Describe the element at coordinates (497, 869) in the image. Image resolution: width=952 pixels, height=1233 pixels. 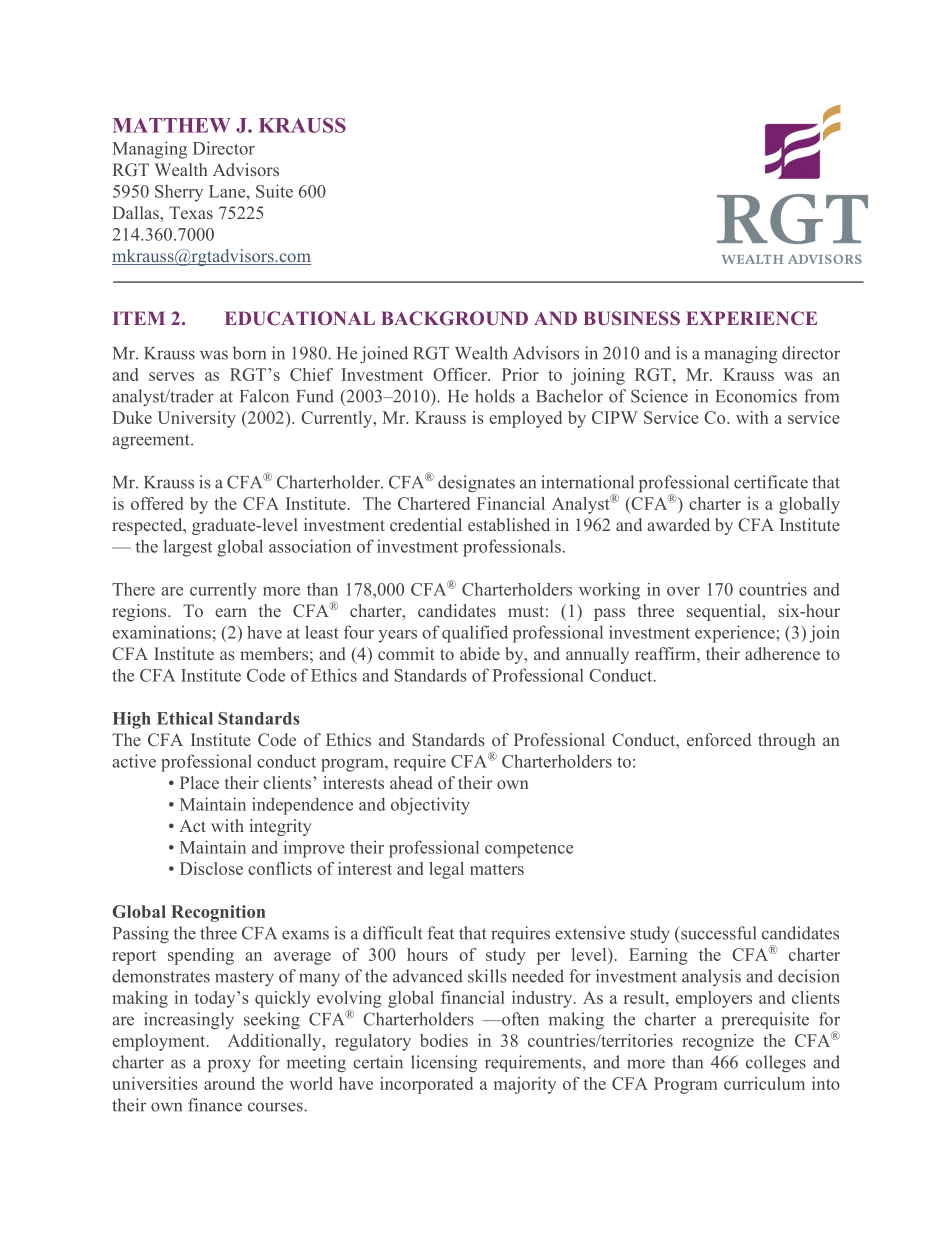
I see `matters` at that location.
